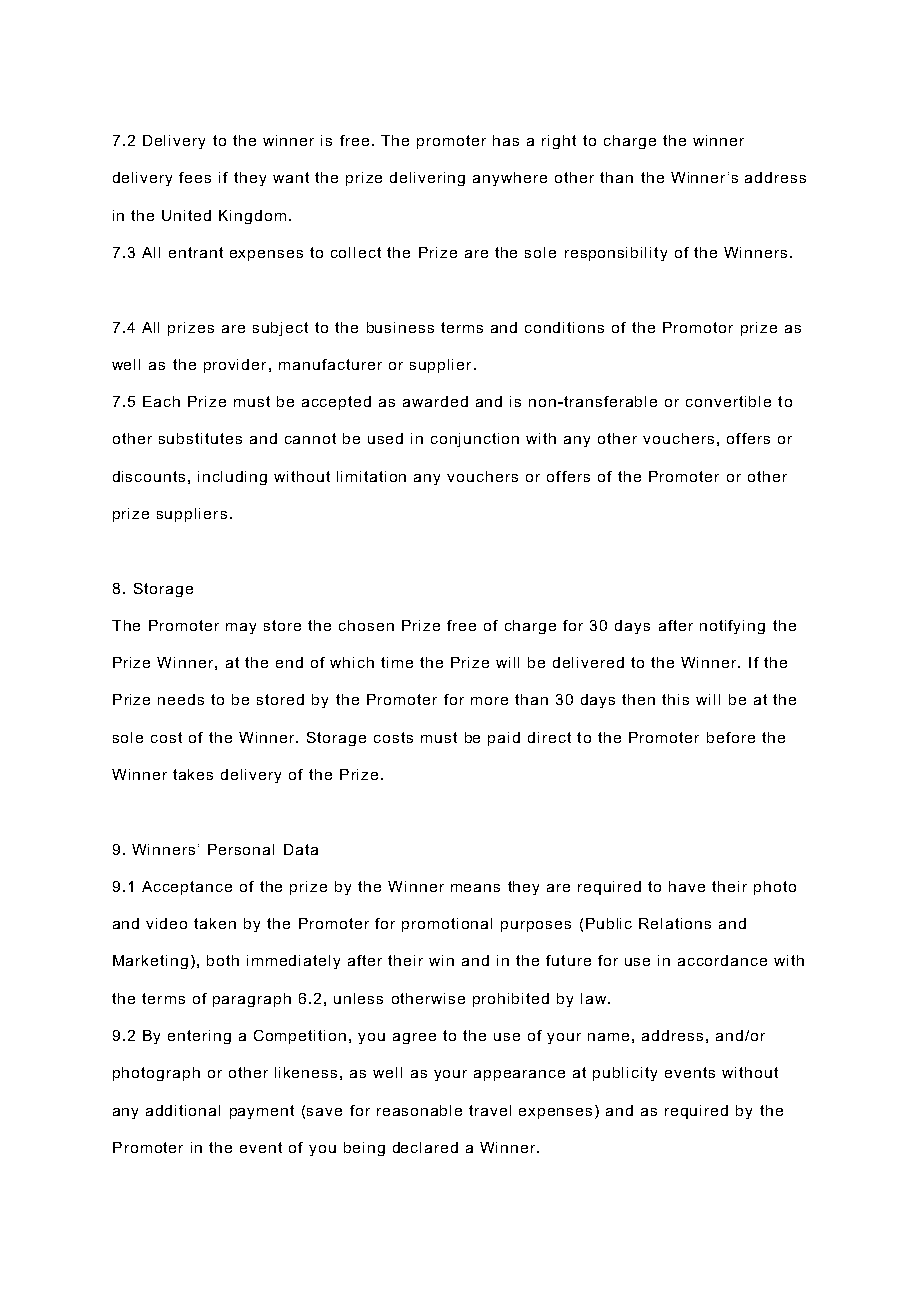  Describe the element at coordinates (397, 662) in the image. I see `time` at that location.
